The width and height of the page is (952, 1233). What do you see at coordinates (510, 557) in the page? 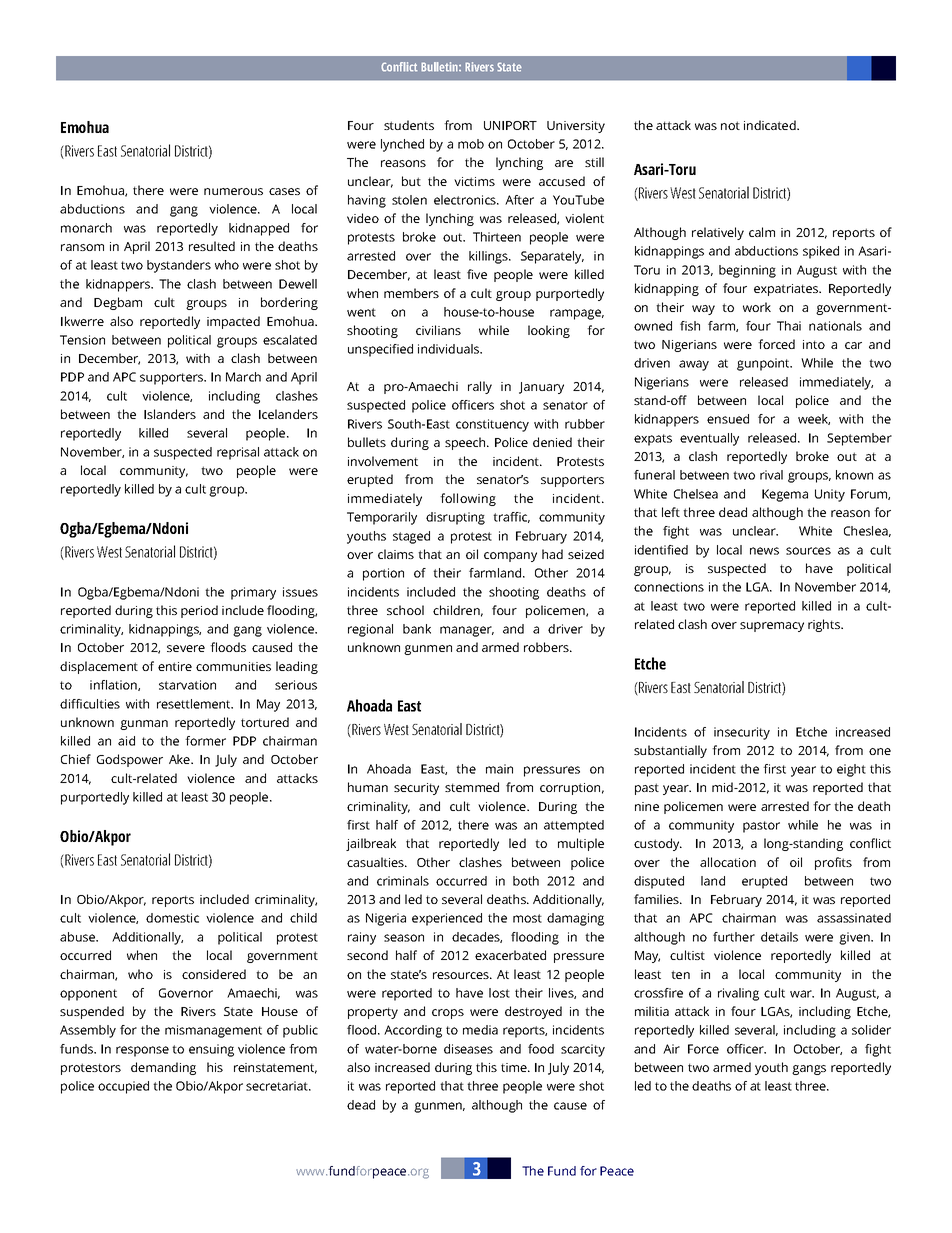
I see `company` at bounding box center [510, 557].
